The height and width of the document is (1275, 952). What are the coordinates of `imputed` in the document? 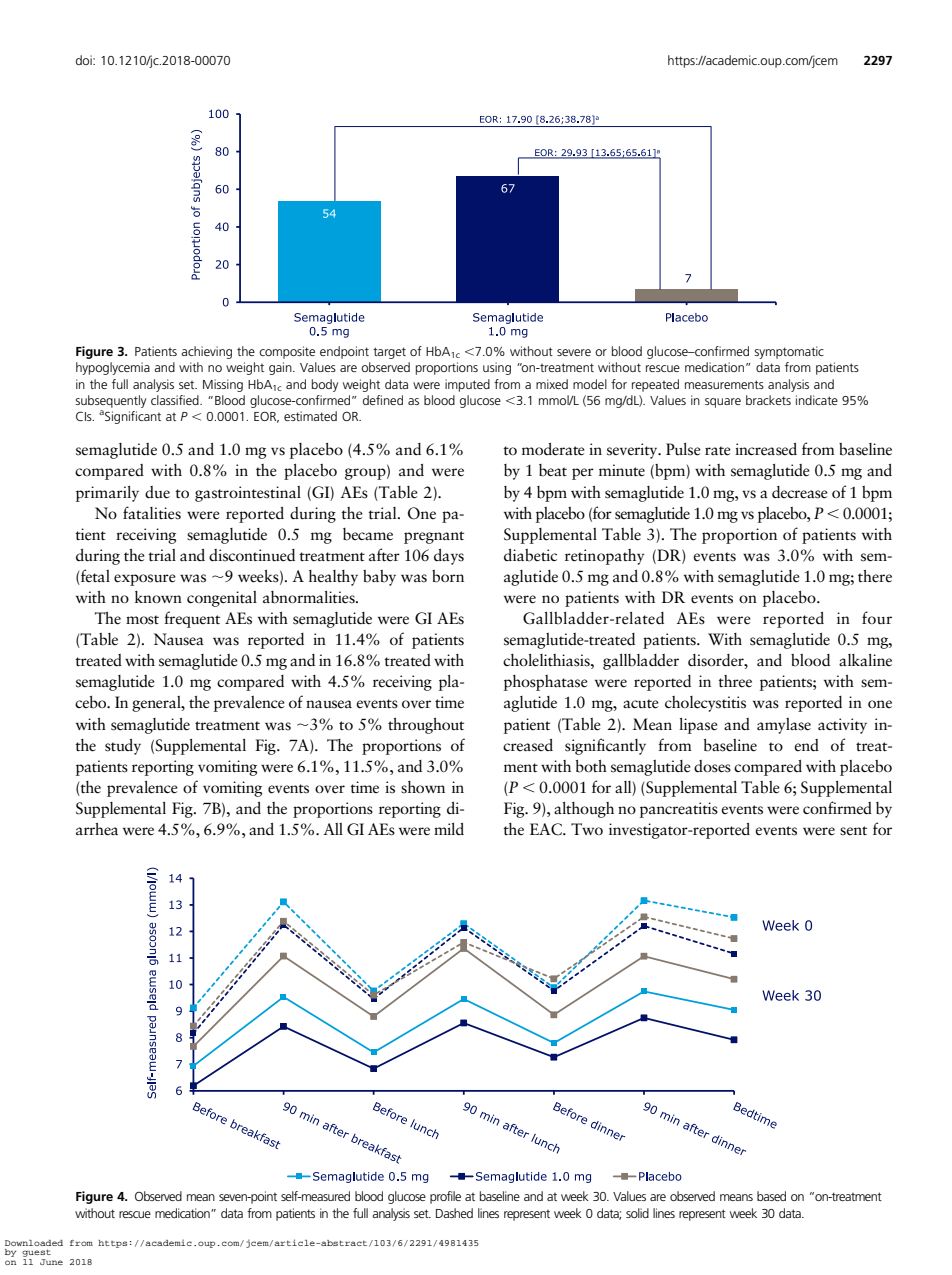 It's located at (467, 385).
